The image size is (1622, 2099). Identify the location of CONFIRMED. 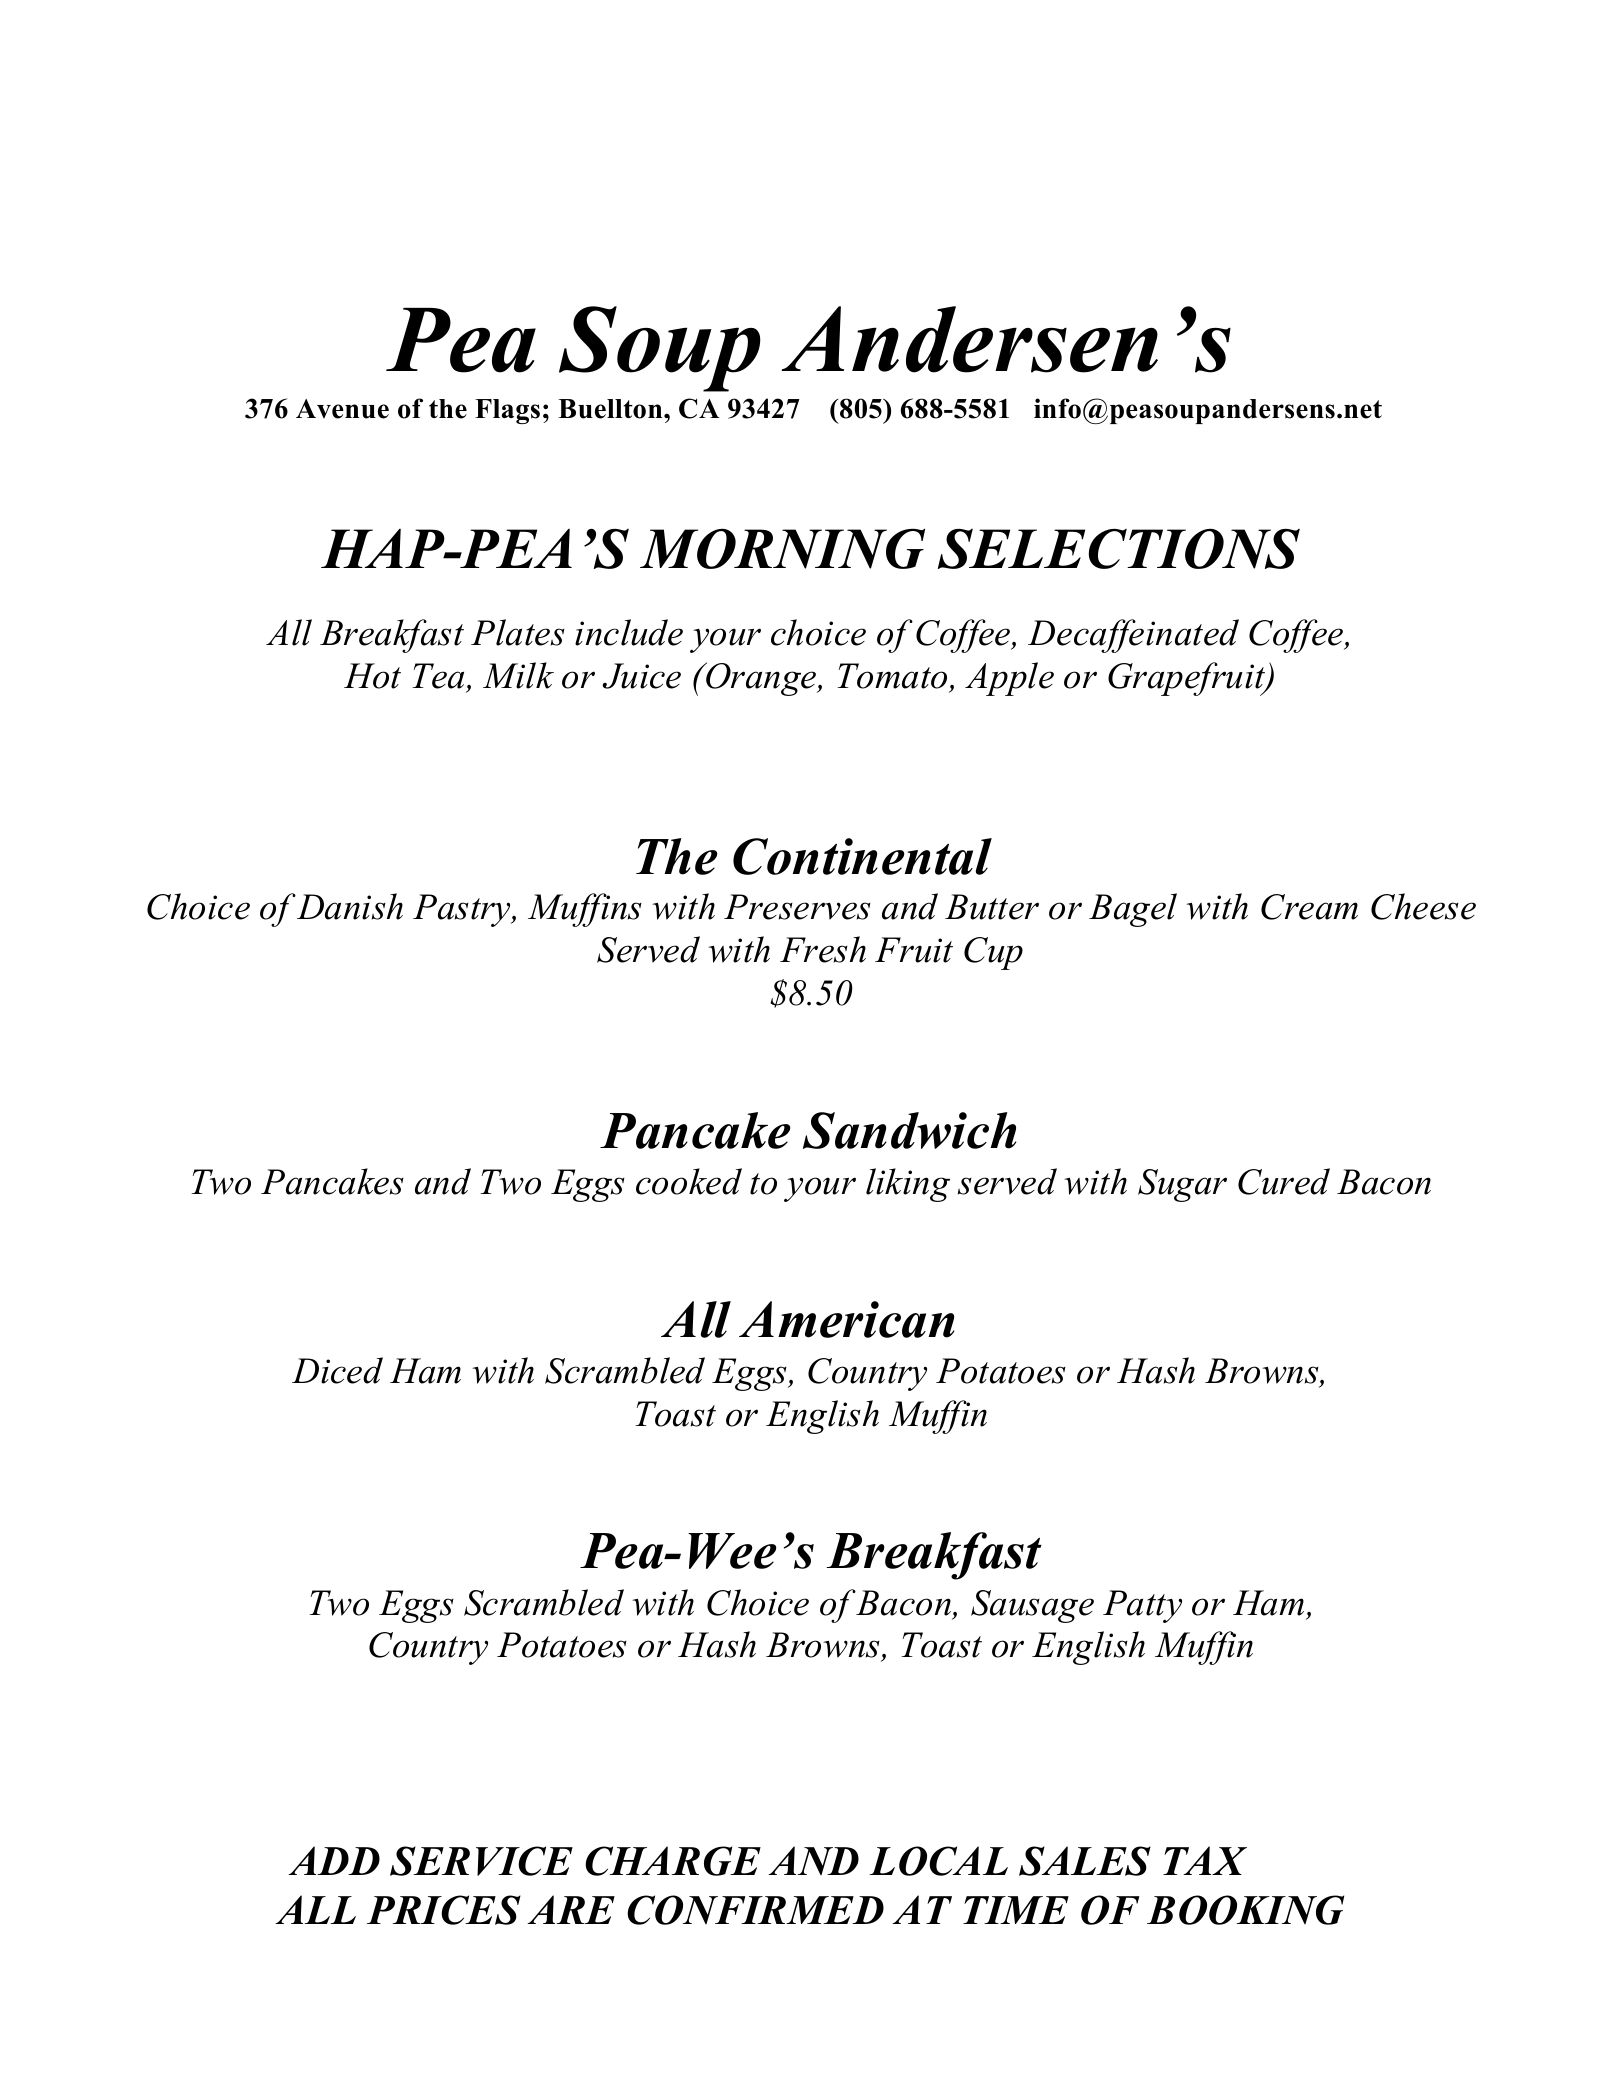
(755, 1910).
